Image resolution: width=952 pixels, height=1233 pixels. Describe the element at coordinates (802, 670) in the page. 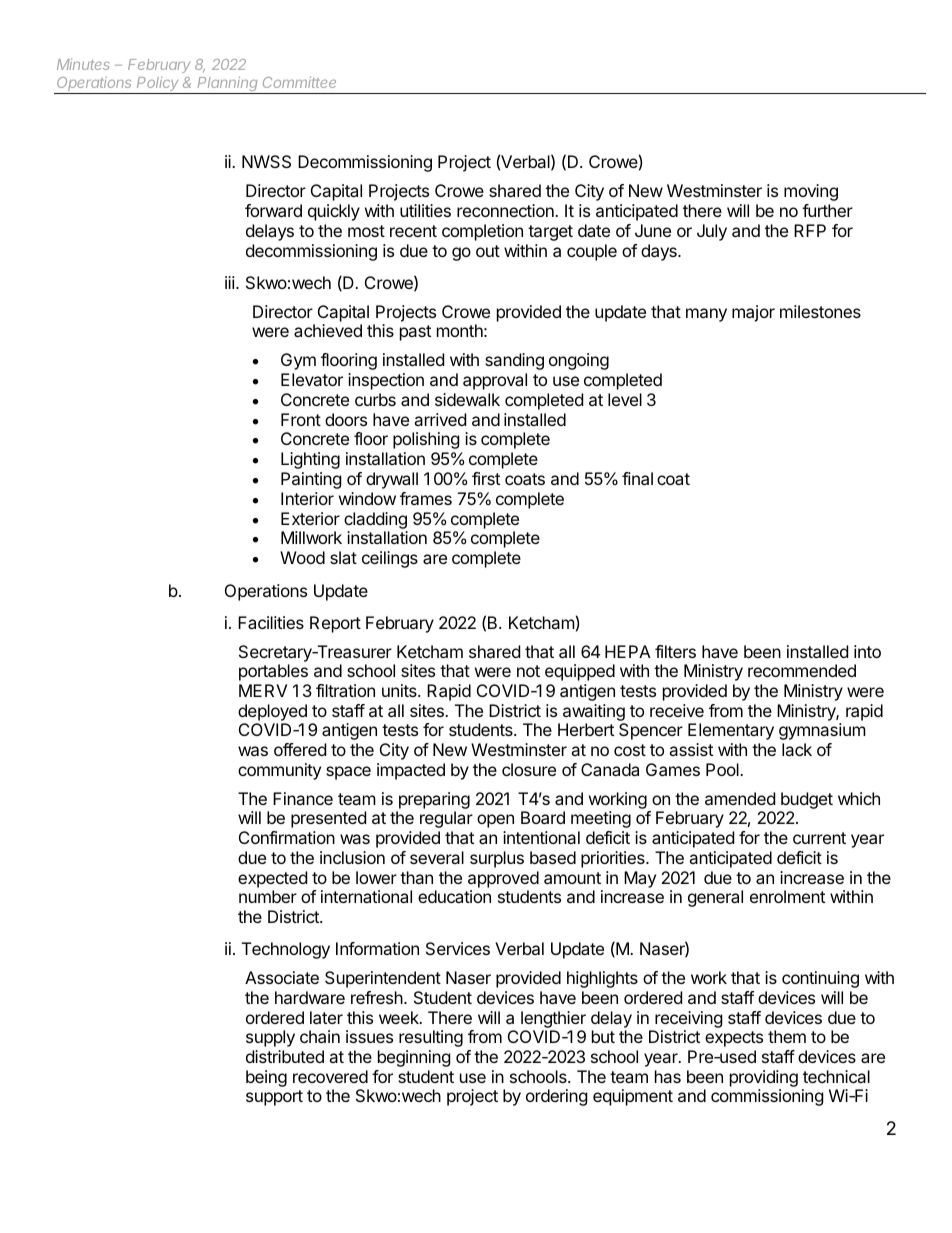

I see `recommended` at that location.
